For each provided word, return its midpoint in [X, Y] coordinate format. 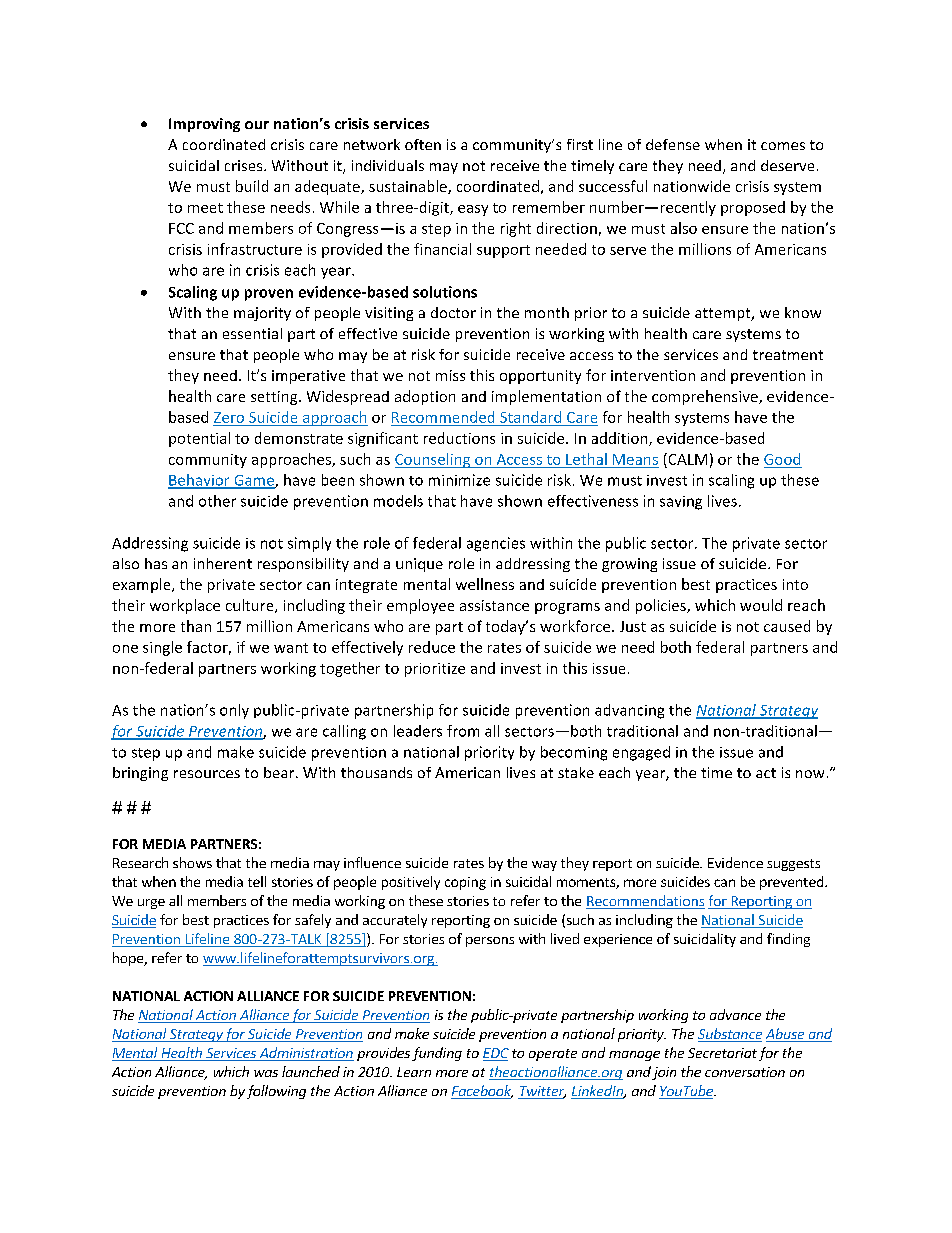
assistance [494, 605]
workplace [185, 606]
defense [673, 144]
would [761, 605]
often [423, 144]
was [266, 1073]
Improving [204, 125]
